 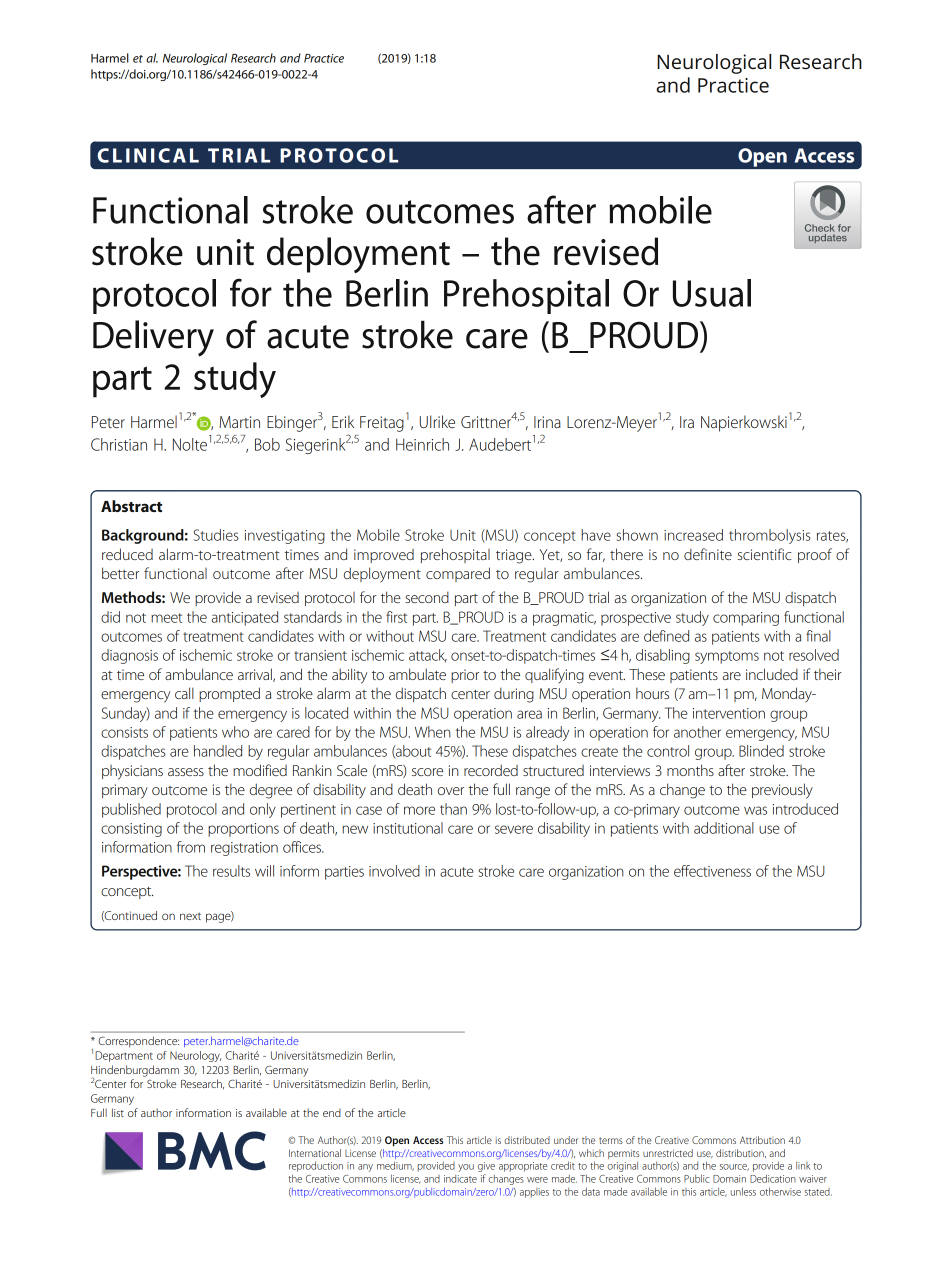 I want to click on effectiveness, so click(x=712, y=871).
